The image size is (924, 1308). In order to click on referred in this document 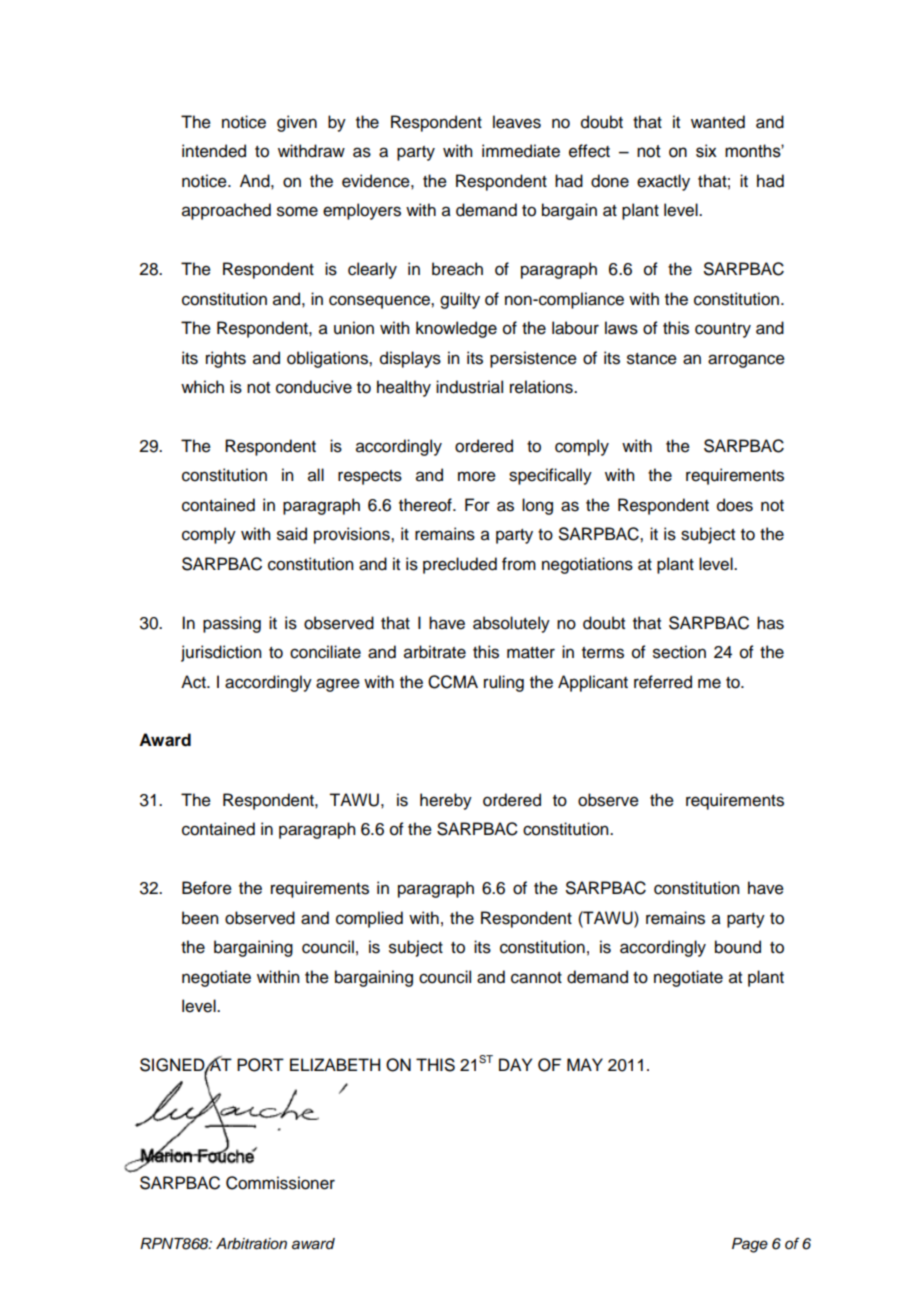, I will do `click(663, 682)`.
